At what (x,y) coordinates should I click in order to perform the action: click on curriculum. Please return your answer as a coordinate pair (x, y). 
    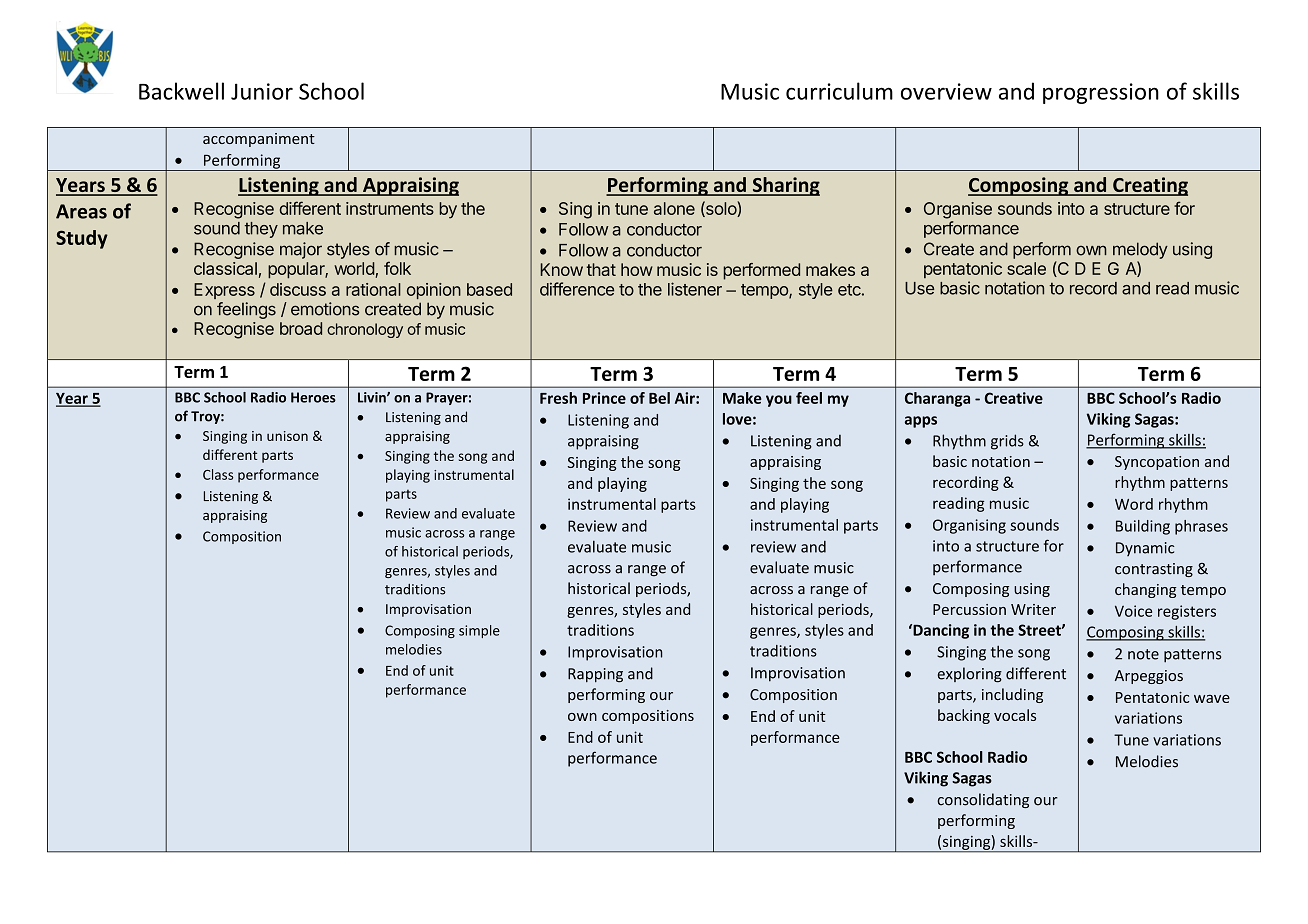
    Looking at the image, I should click on (839, 91).
